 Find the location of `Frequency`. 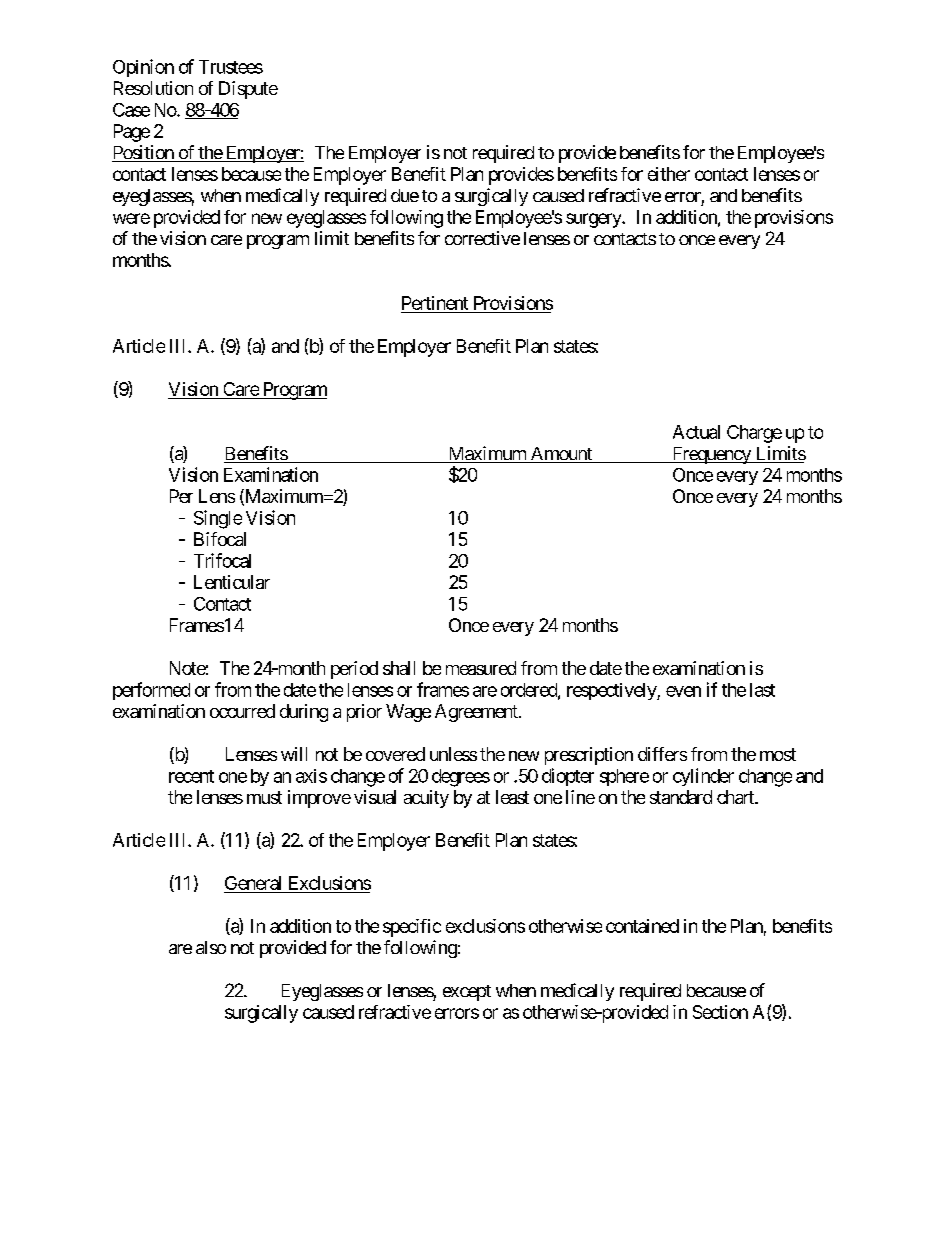

Frequency is located at coordinates (711, 455).
